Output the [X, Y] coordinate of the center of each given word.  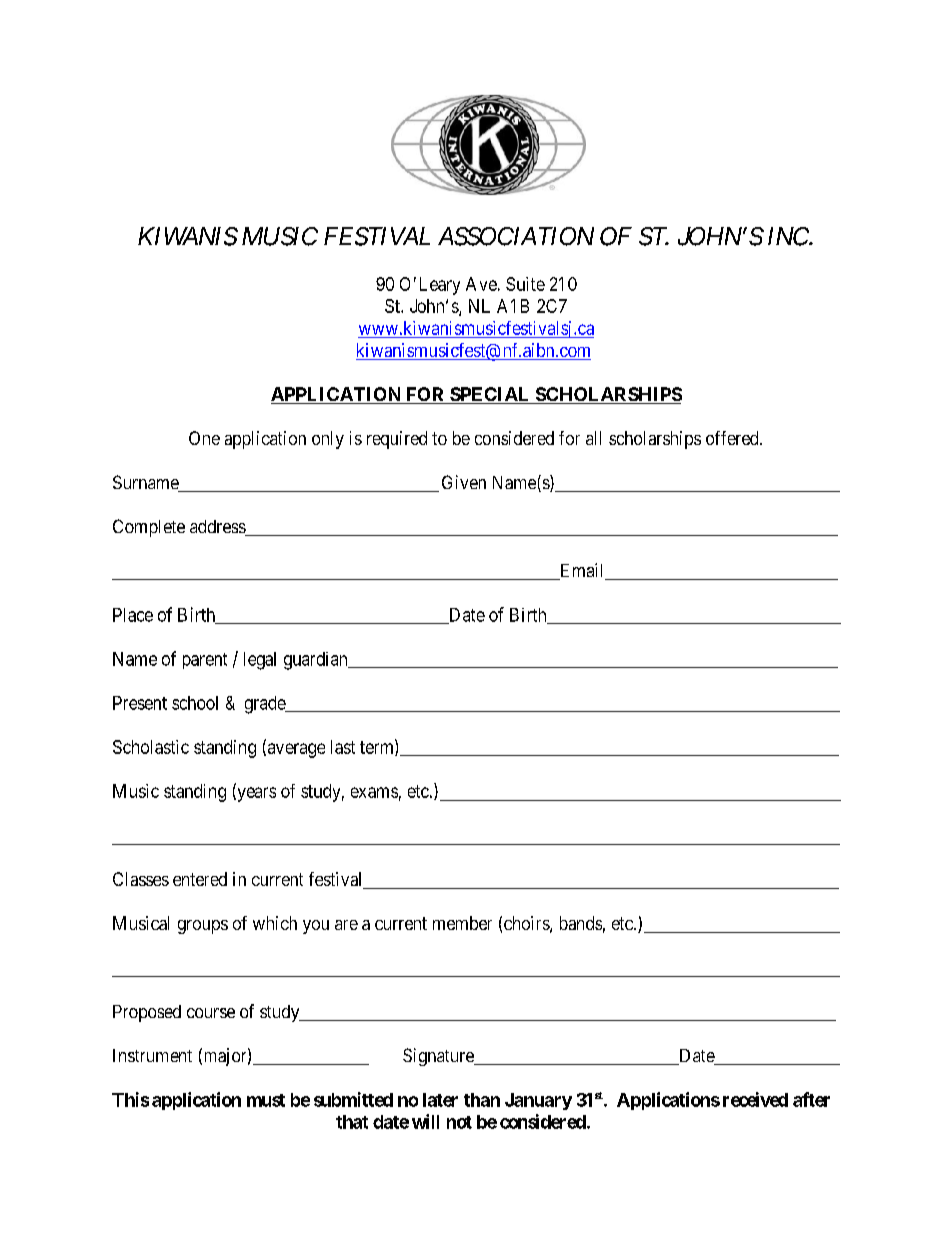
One [204, 438]
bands [581, 923]
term [378, 748]
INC [789, 236]
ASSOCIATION [516, 236]
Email [582, 571]
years [255, 794]
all [593, 438]
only [328, 440]
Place [133, 615]
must [266, 1100]
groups [203, 927]
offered [733, 438]
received [755, 1099]
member [462, 923]
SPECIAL [490, 395]
